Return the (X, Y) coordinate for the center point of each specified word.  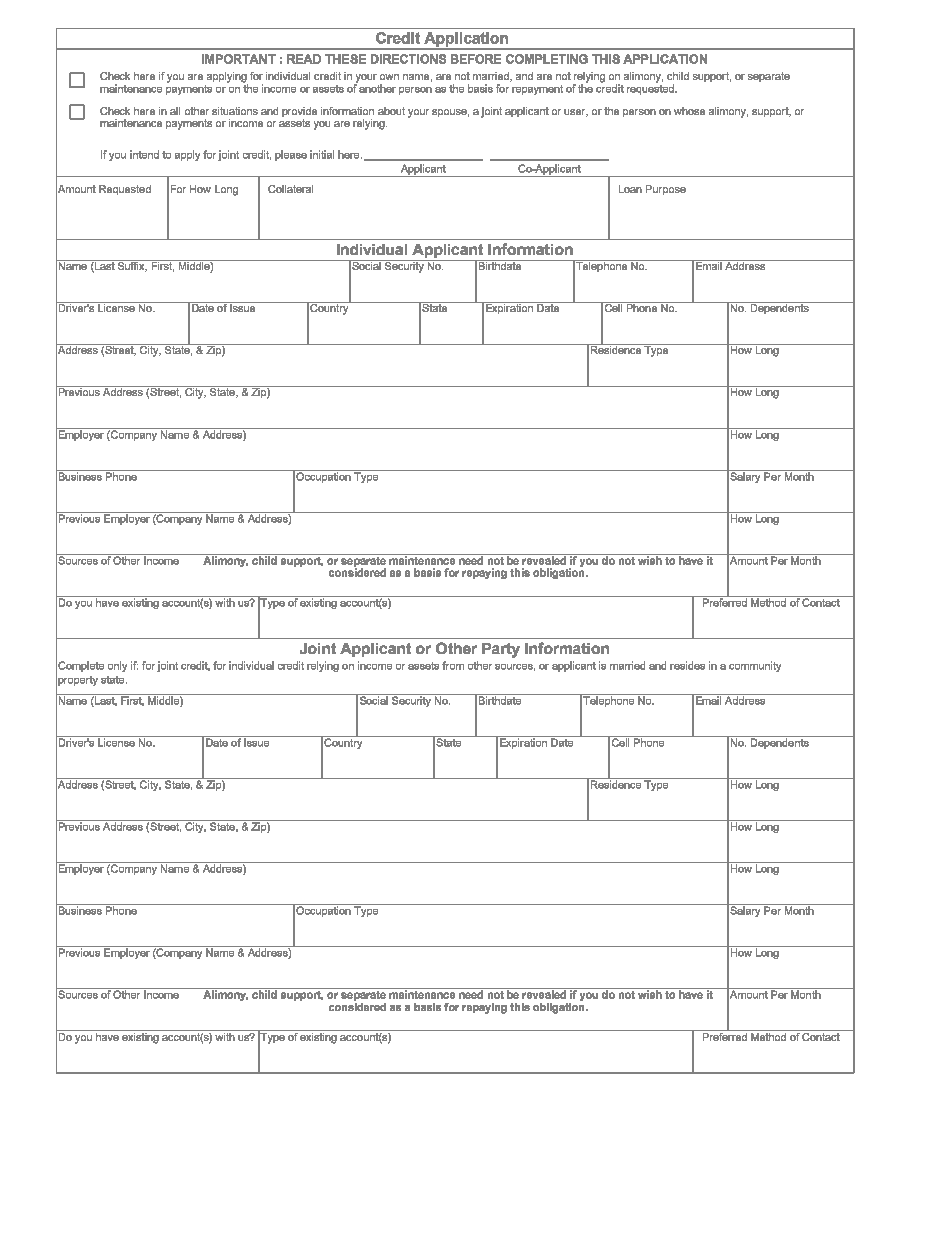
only (117, 666)
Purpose (666, 190)
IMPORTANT (239, 59)
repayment (537, 90)
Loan (630, 189)
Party (501, 650)
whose (689, 111)
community (755, 666)
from (453, 665)
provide (299, 113)
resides (687, 665)
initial (322, 154)
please (291, 155)
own (389, 77)
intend (144, 154)
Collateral (290, 189)
